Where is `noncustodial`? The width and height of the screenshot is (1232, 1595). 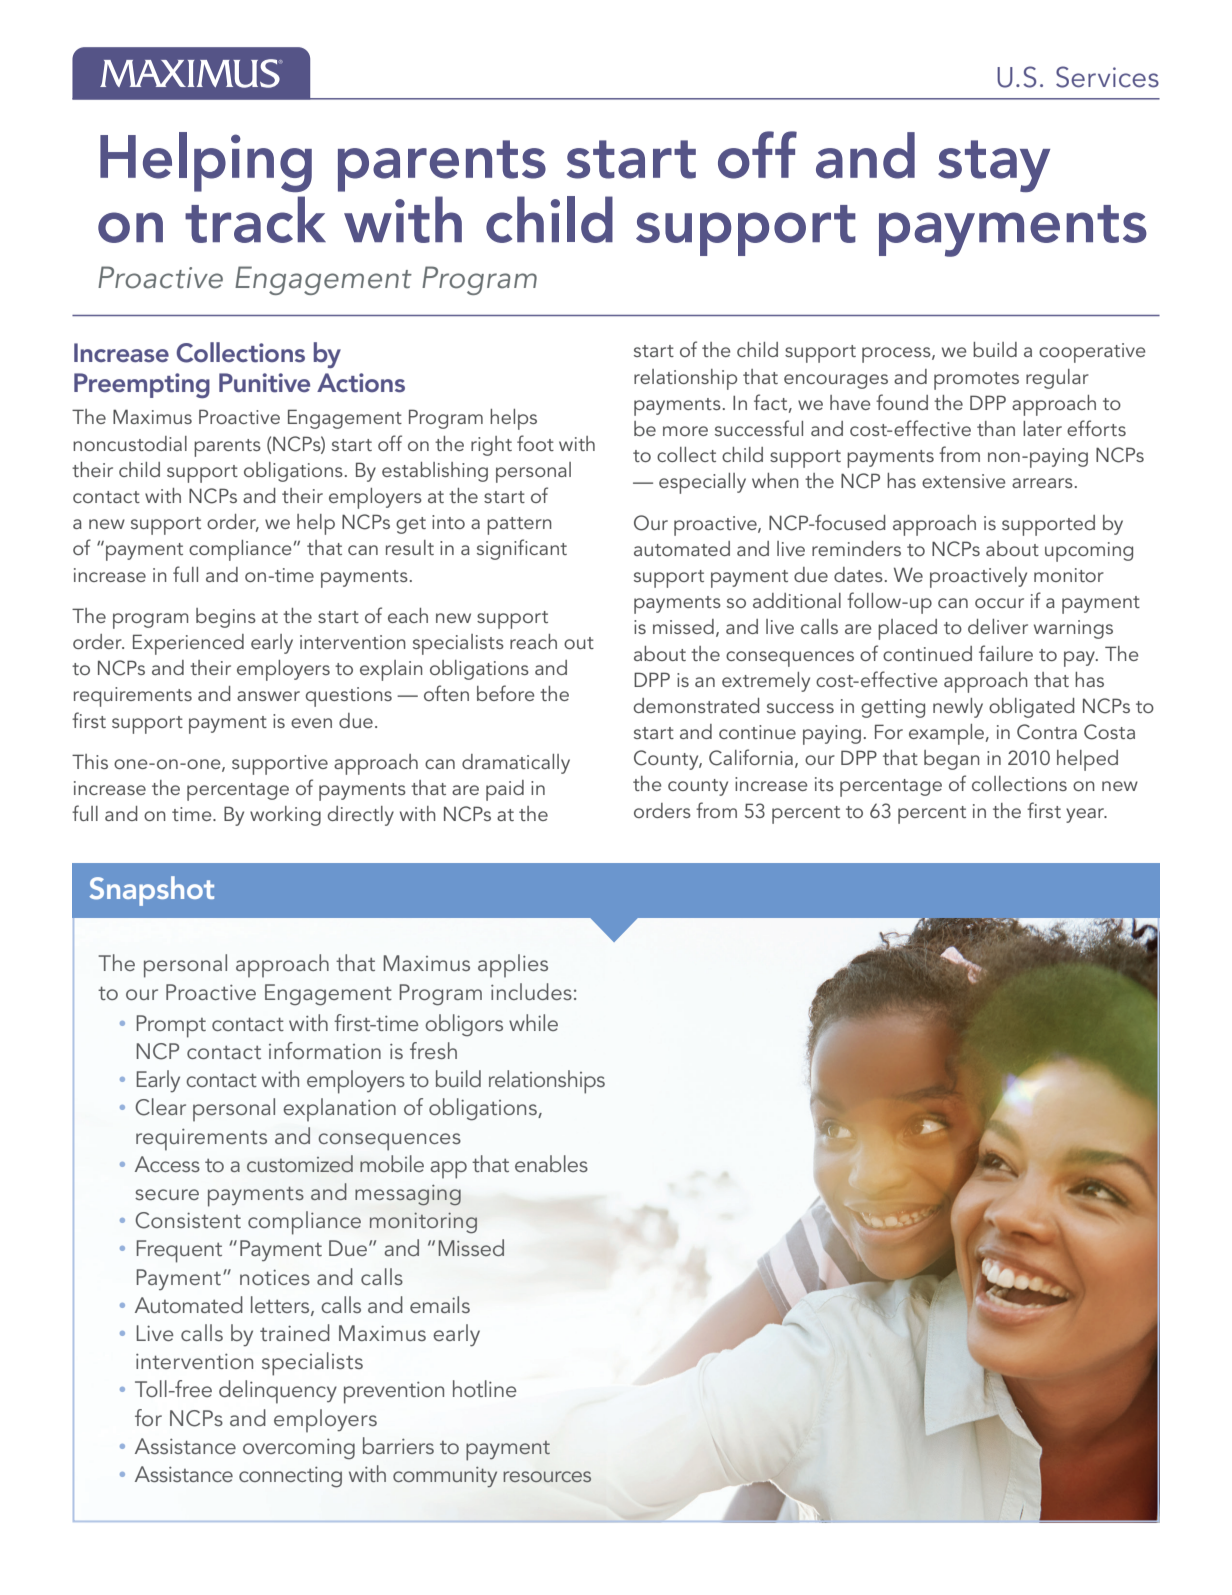 noncustodial is located at coordinates (130, 443).
